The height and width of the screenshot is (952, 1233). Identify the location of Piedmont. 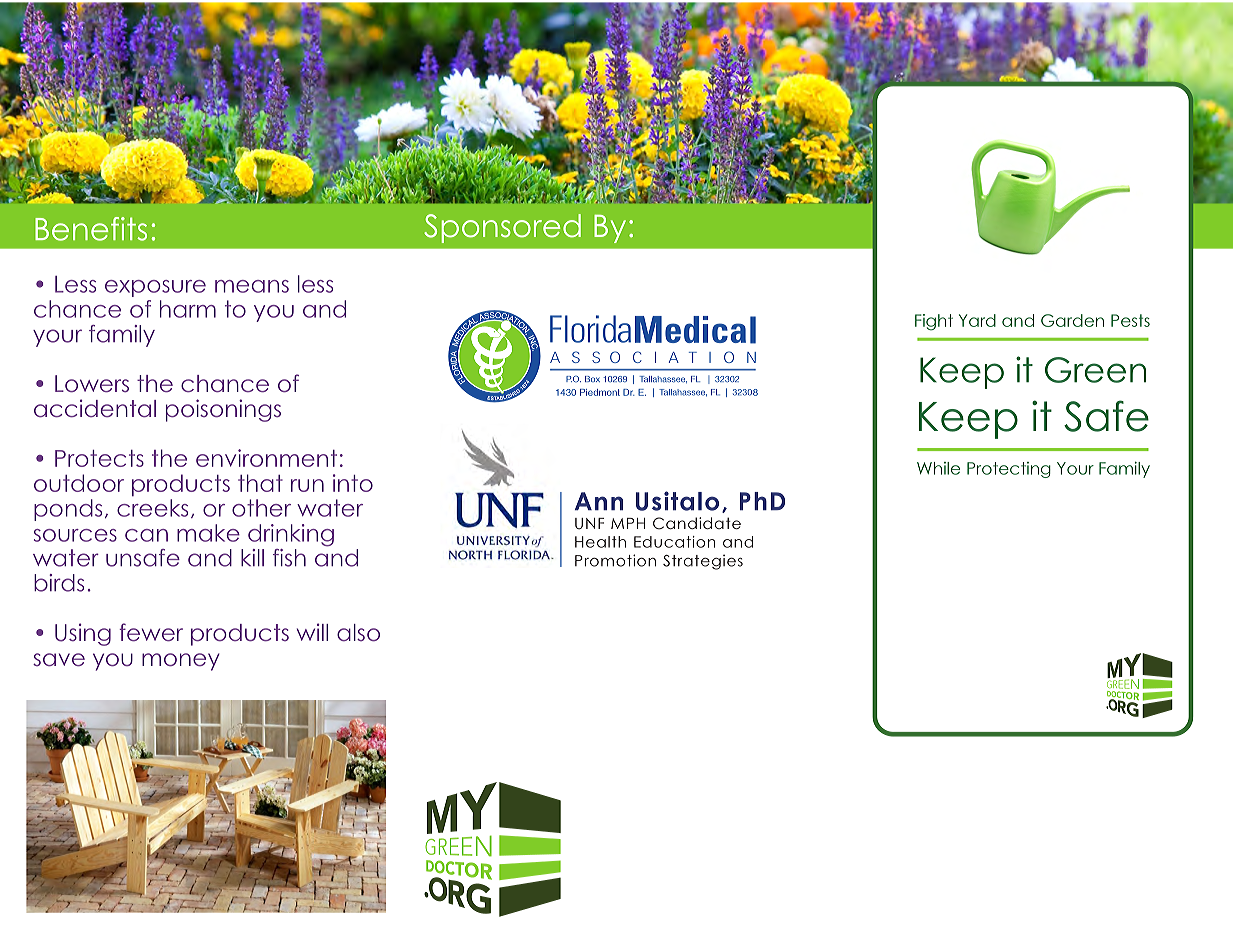
(600, 392).
